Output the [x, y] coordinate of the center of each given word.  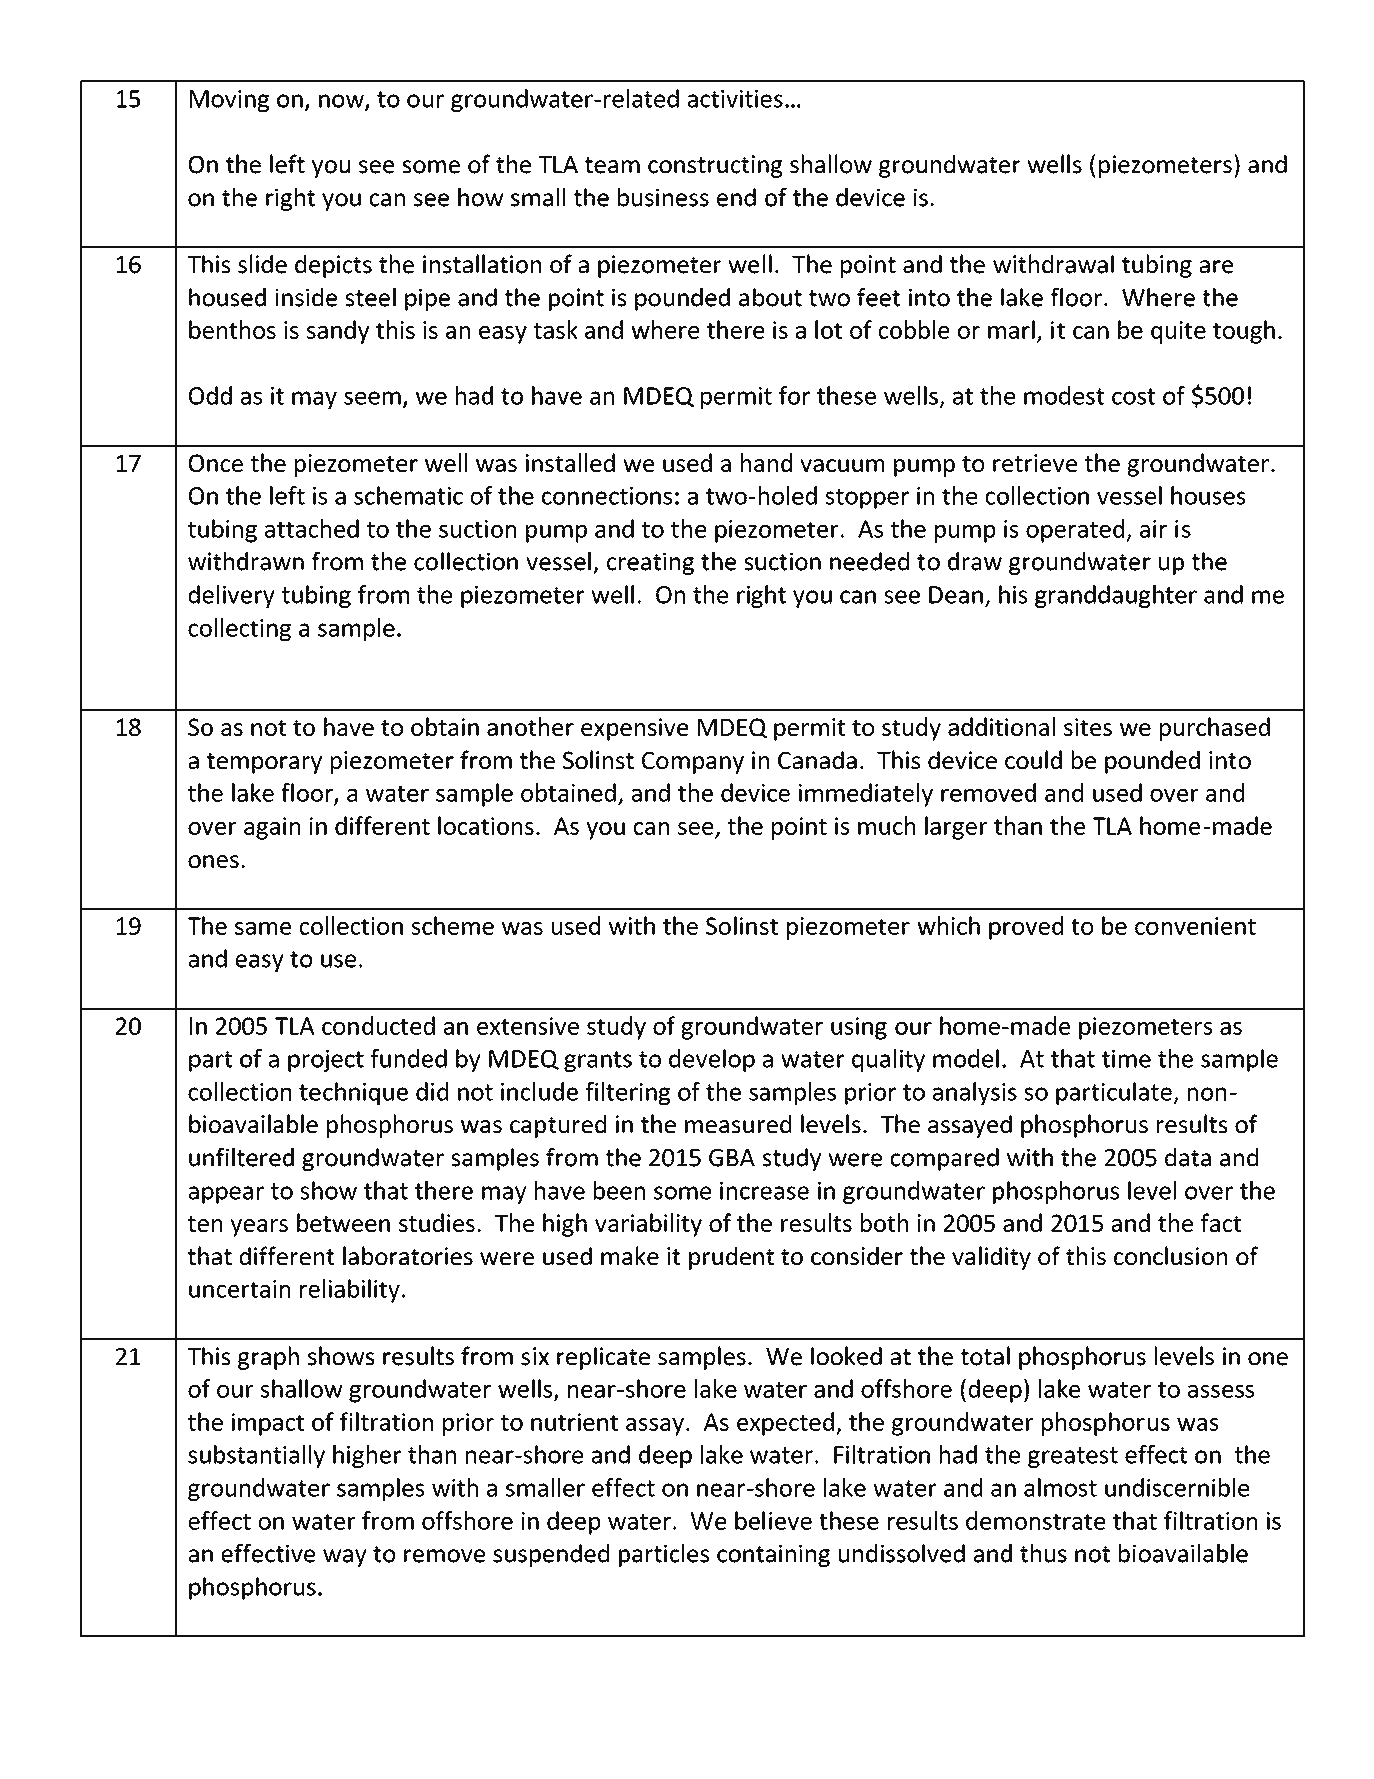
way [345, 1558]
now [342, 102]
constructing [715, 166]
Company [693, 763]
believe [773, 1520]
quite [1178, 332]
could [1033, 759]
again [272, 828]
